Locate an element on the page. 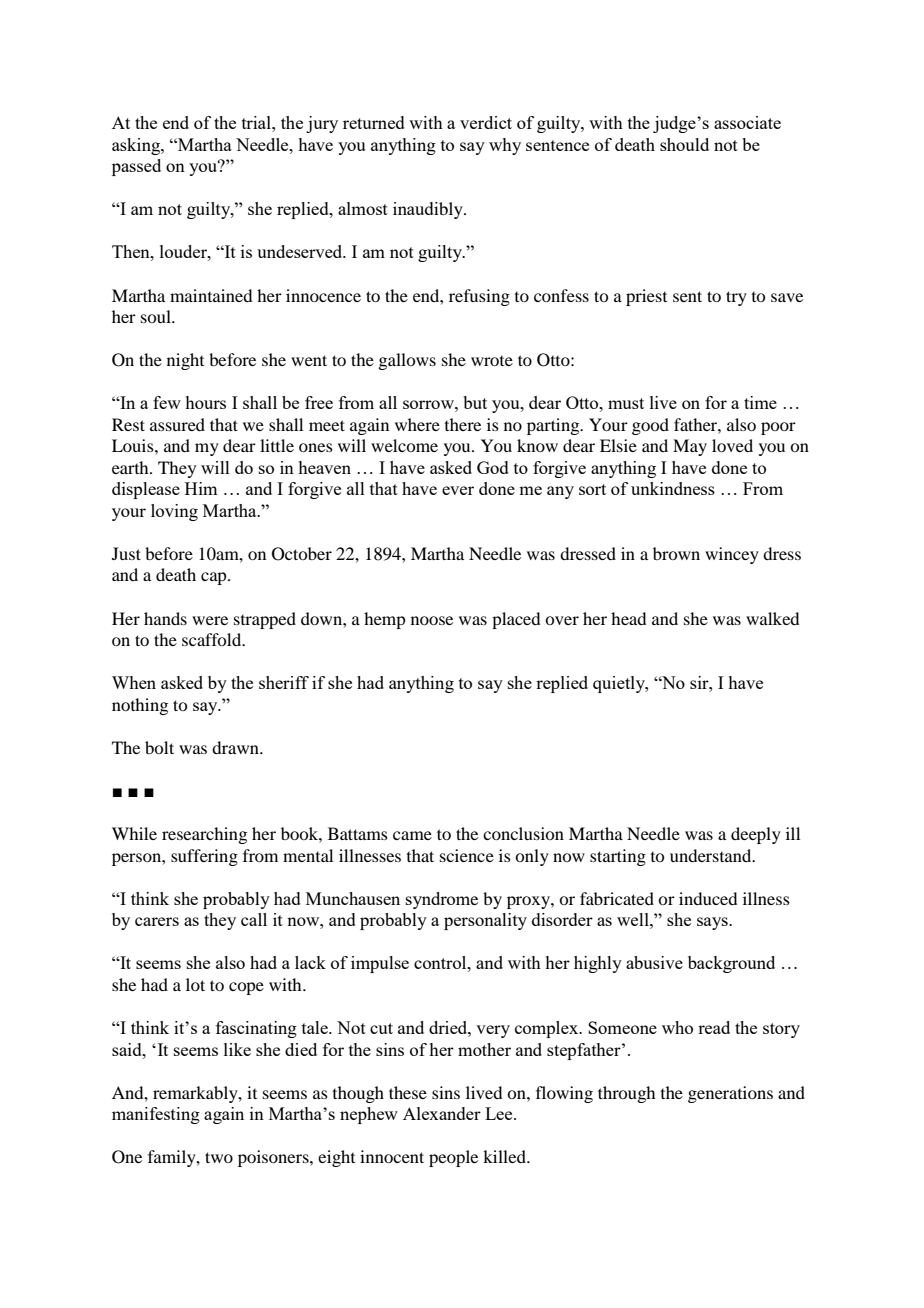 This page has width=924, height=1308. asking is located at coordinates (137, 146).
